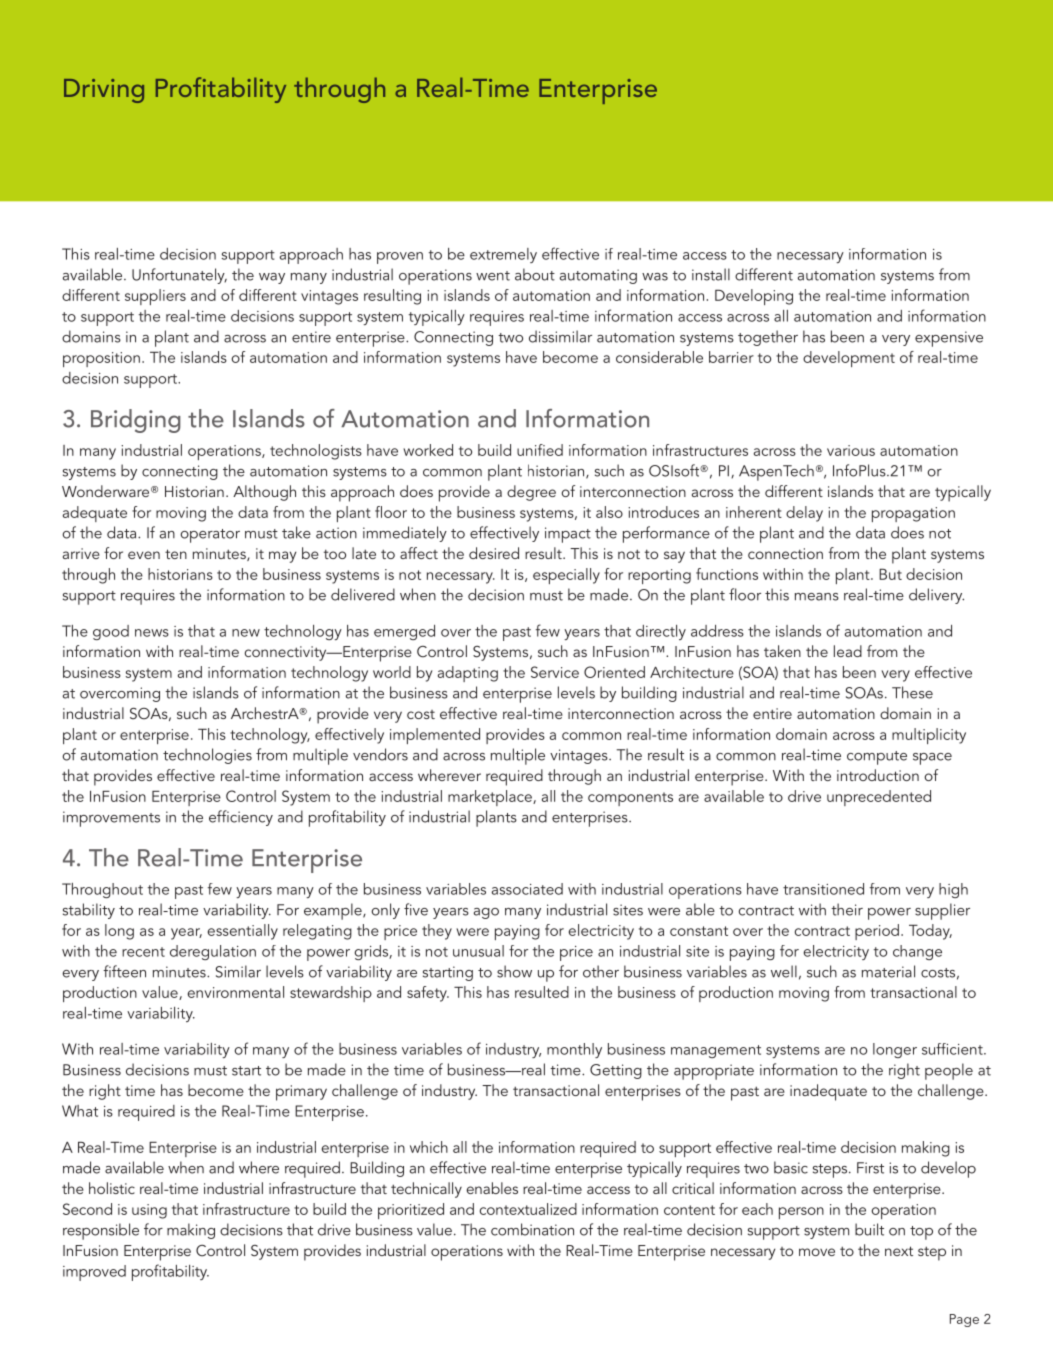 This screenshot has height=1363, width=1053. I want to click on various, so click(851, 450).
